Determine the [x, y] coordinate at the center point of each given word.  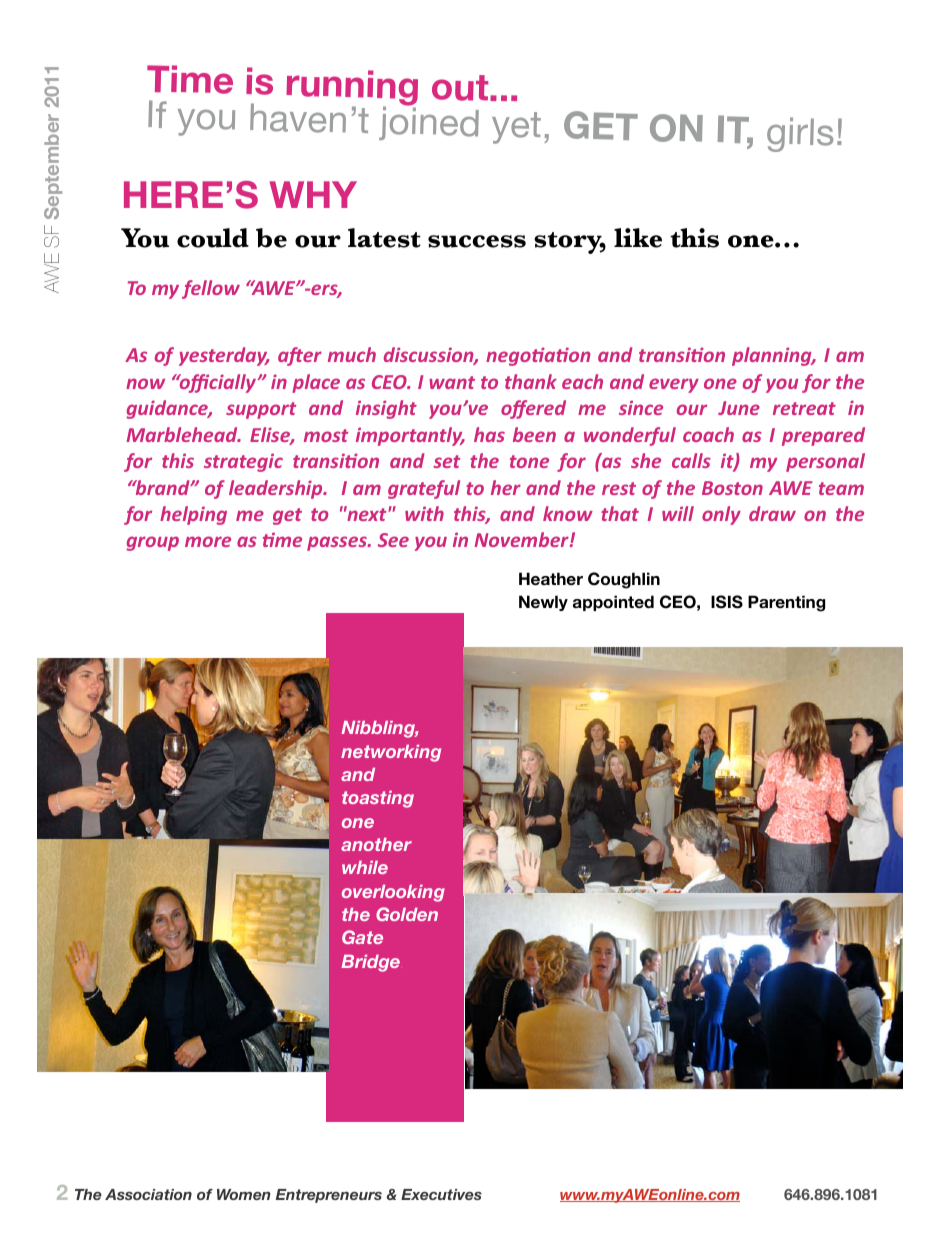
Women [243, 1194]
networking [391, 753]
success [477, 241]
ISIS [727, 602]
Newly [543, 603]
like [638, 238]
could [213, 238]
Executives [441, 1194]
